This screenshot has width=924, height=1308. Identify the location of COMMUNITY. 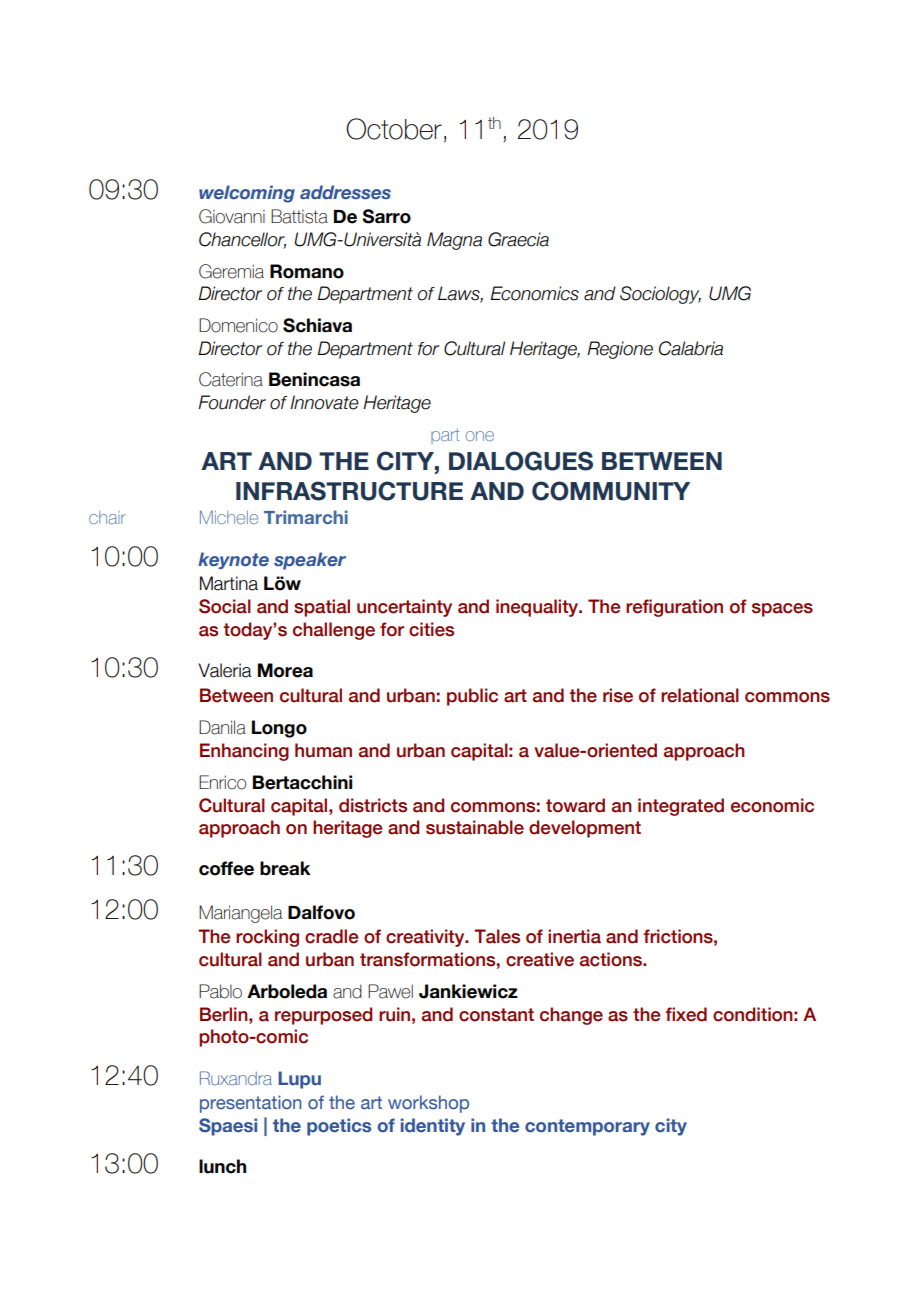
(611, 491).
